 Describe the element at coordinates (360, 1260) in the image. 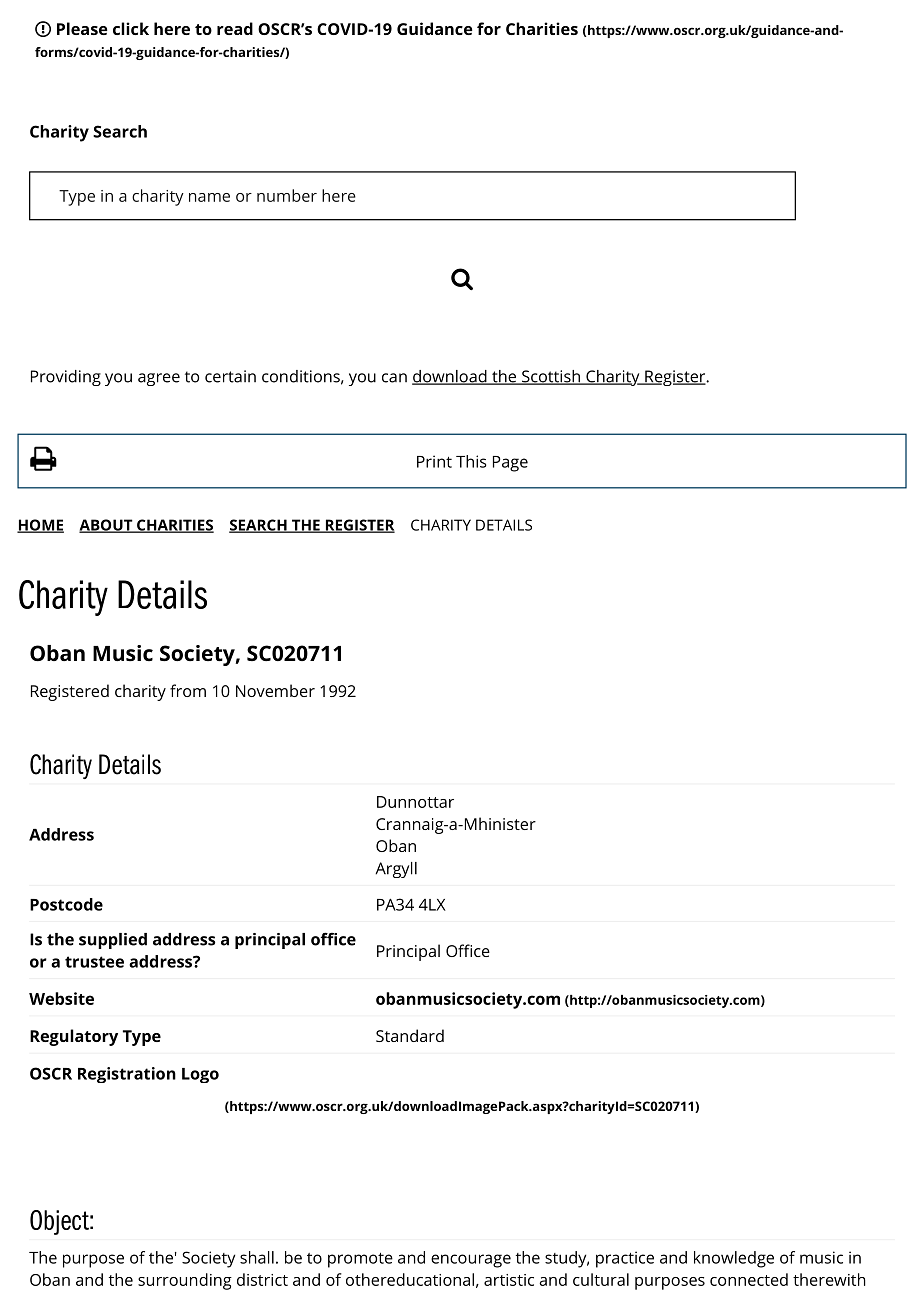

I see `promote` at that location.
